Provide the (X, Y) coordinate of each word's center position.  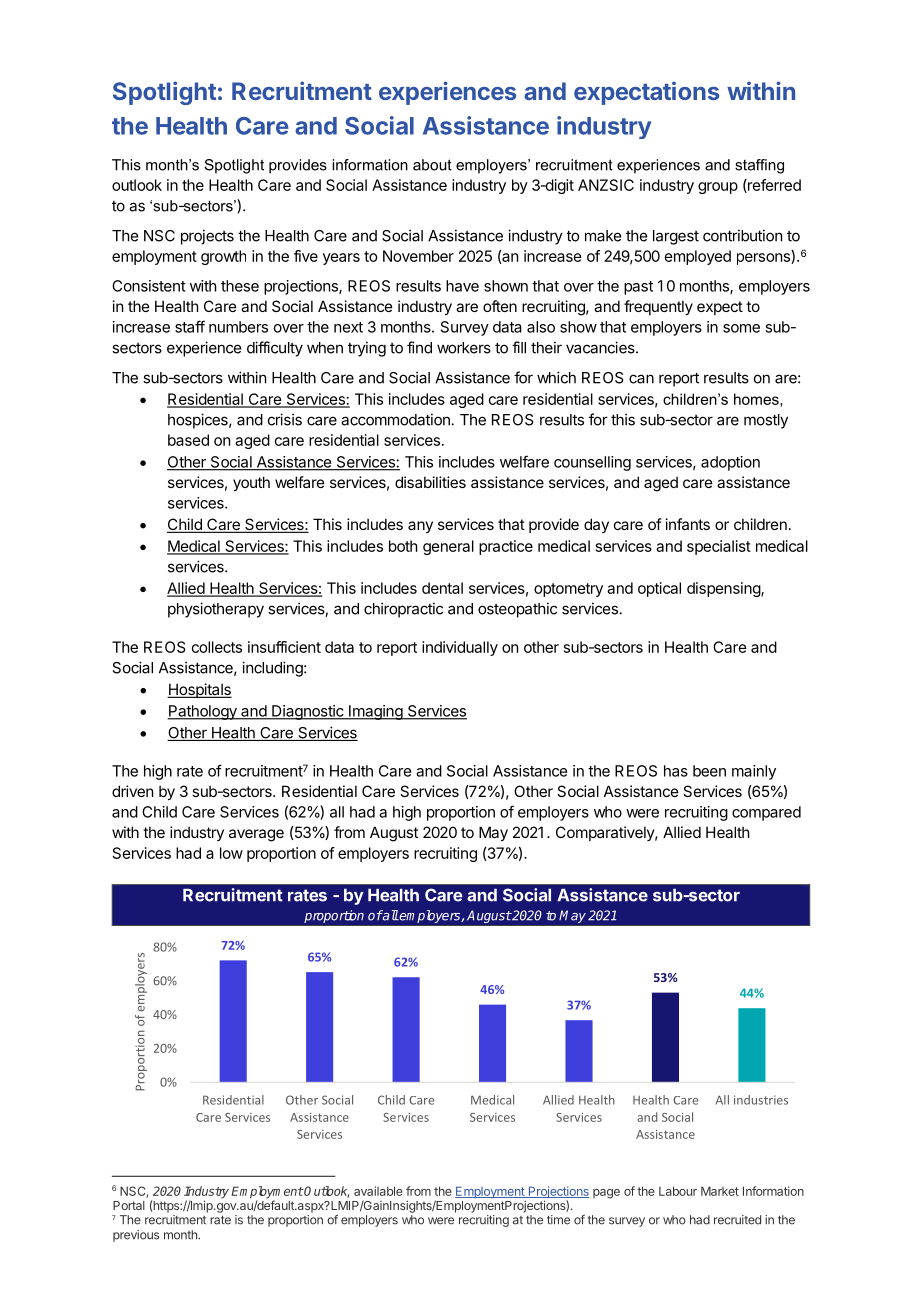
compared (766, 813)
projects (207, 237)
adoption (730, 463)
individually (460, 648)
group (718, 188)
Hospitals (199, 690)
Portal (129, 1205)
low (231, 853)
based (188, 440)
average (256, 835)
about (432, 165)
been (709, 771)
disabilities (430, 482)
